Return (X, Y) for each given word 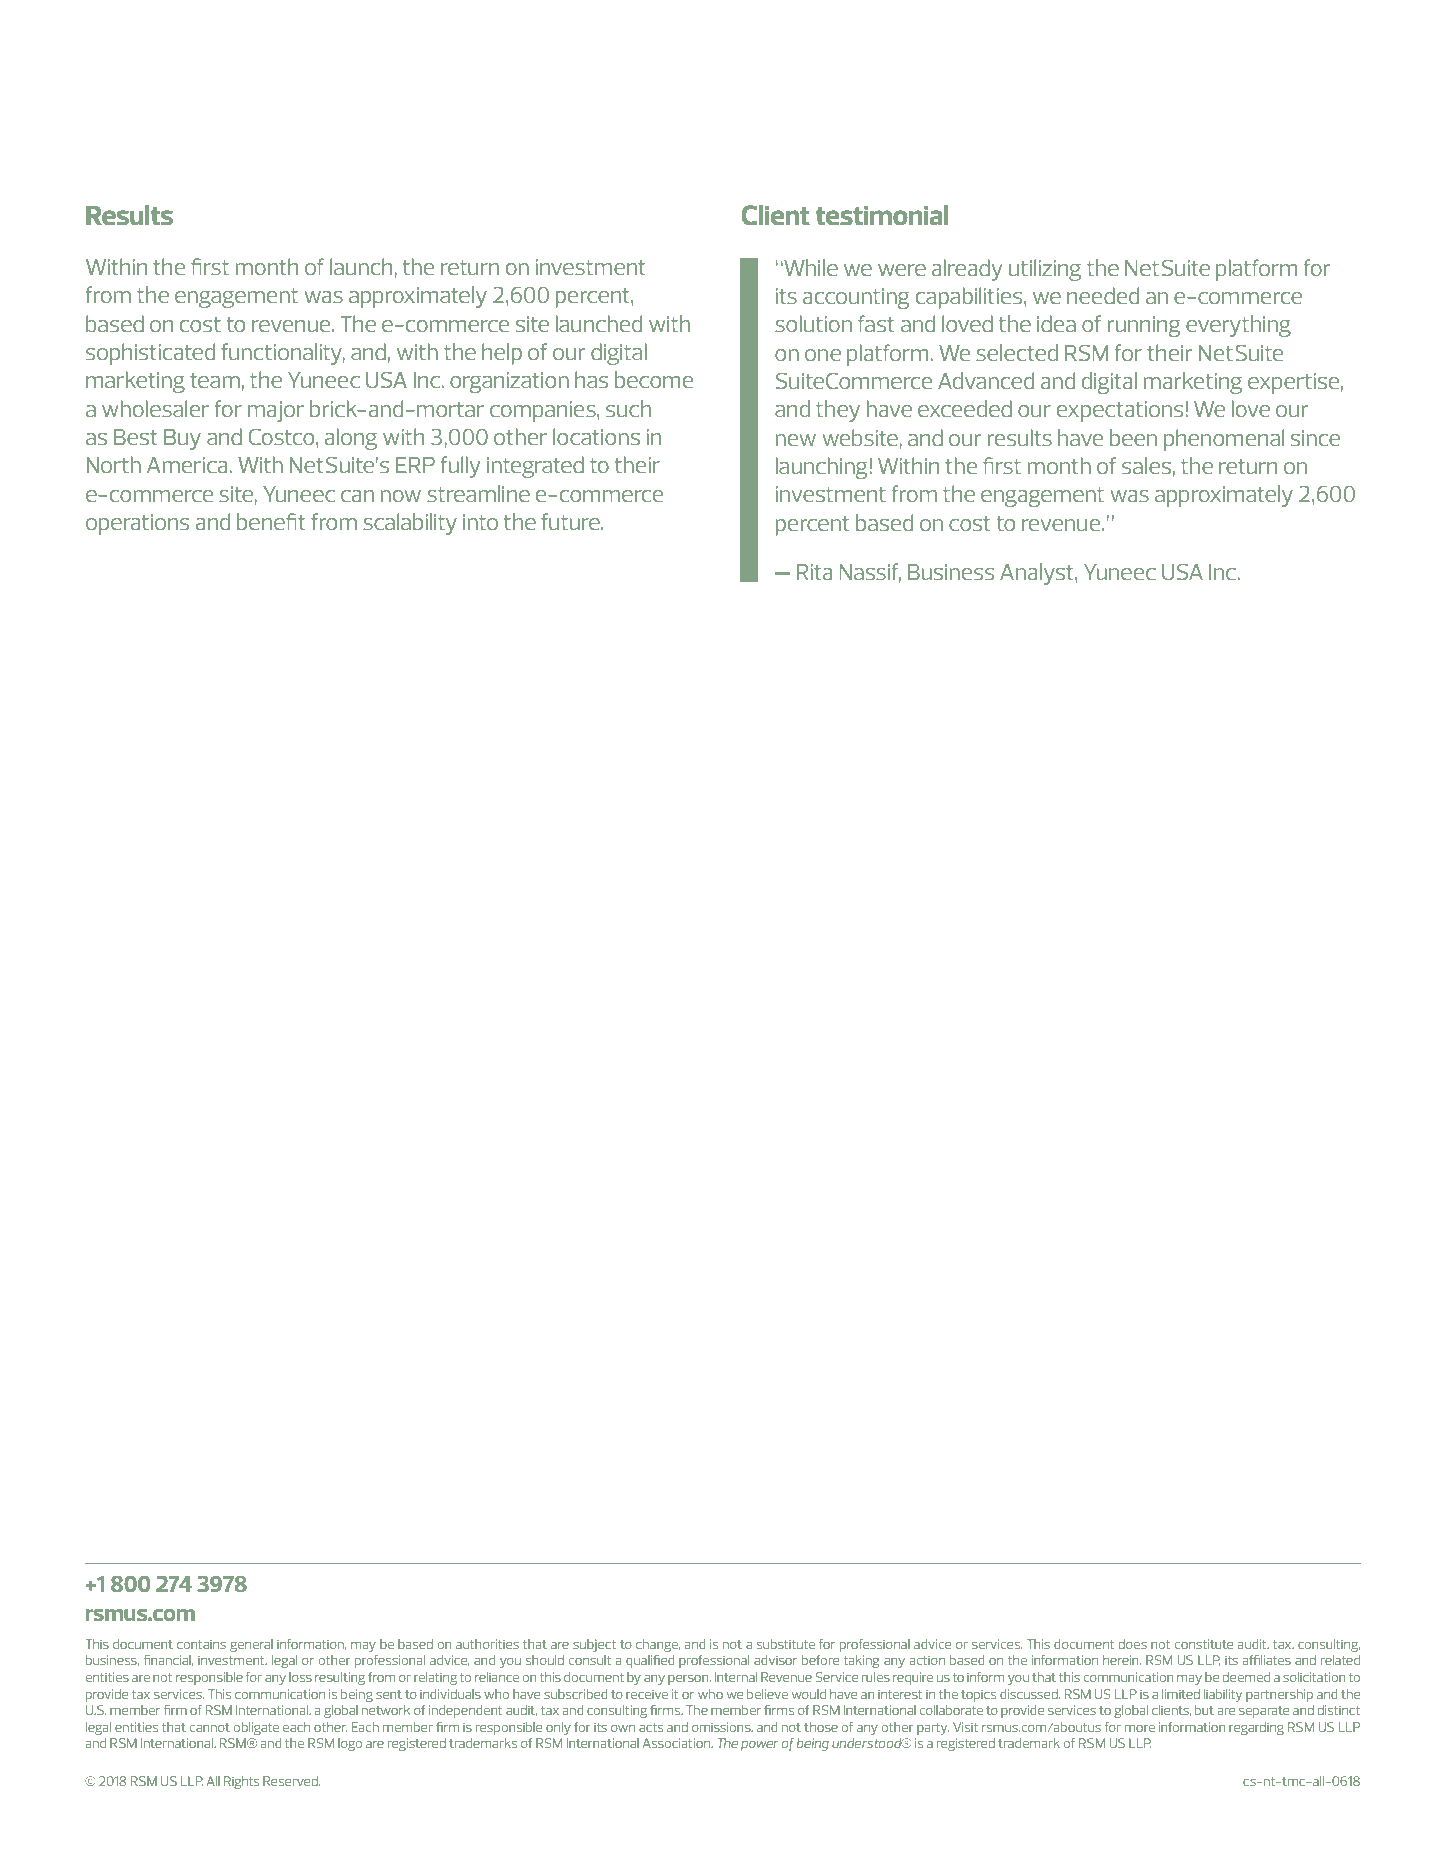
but (1204, 1710)
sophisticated (150, 354)
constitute (1203, 1644)
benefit (271, 521)
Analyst (1038, 574)
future (571, 521)
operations (137, 524)
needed (1103, 295)
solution (813, 323)
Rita (814, 572)
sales (1146, 465)
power (759, 1746)
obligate (256, 1728)
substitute (786, 1644)
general (251, 1645)
